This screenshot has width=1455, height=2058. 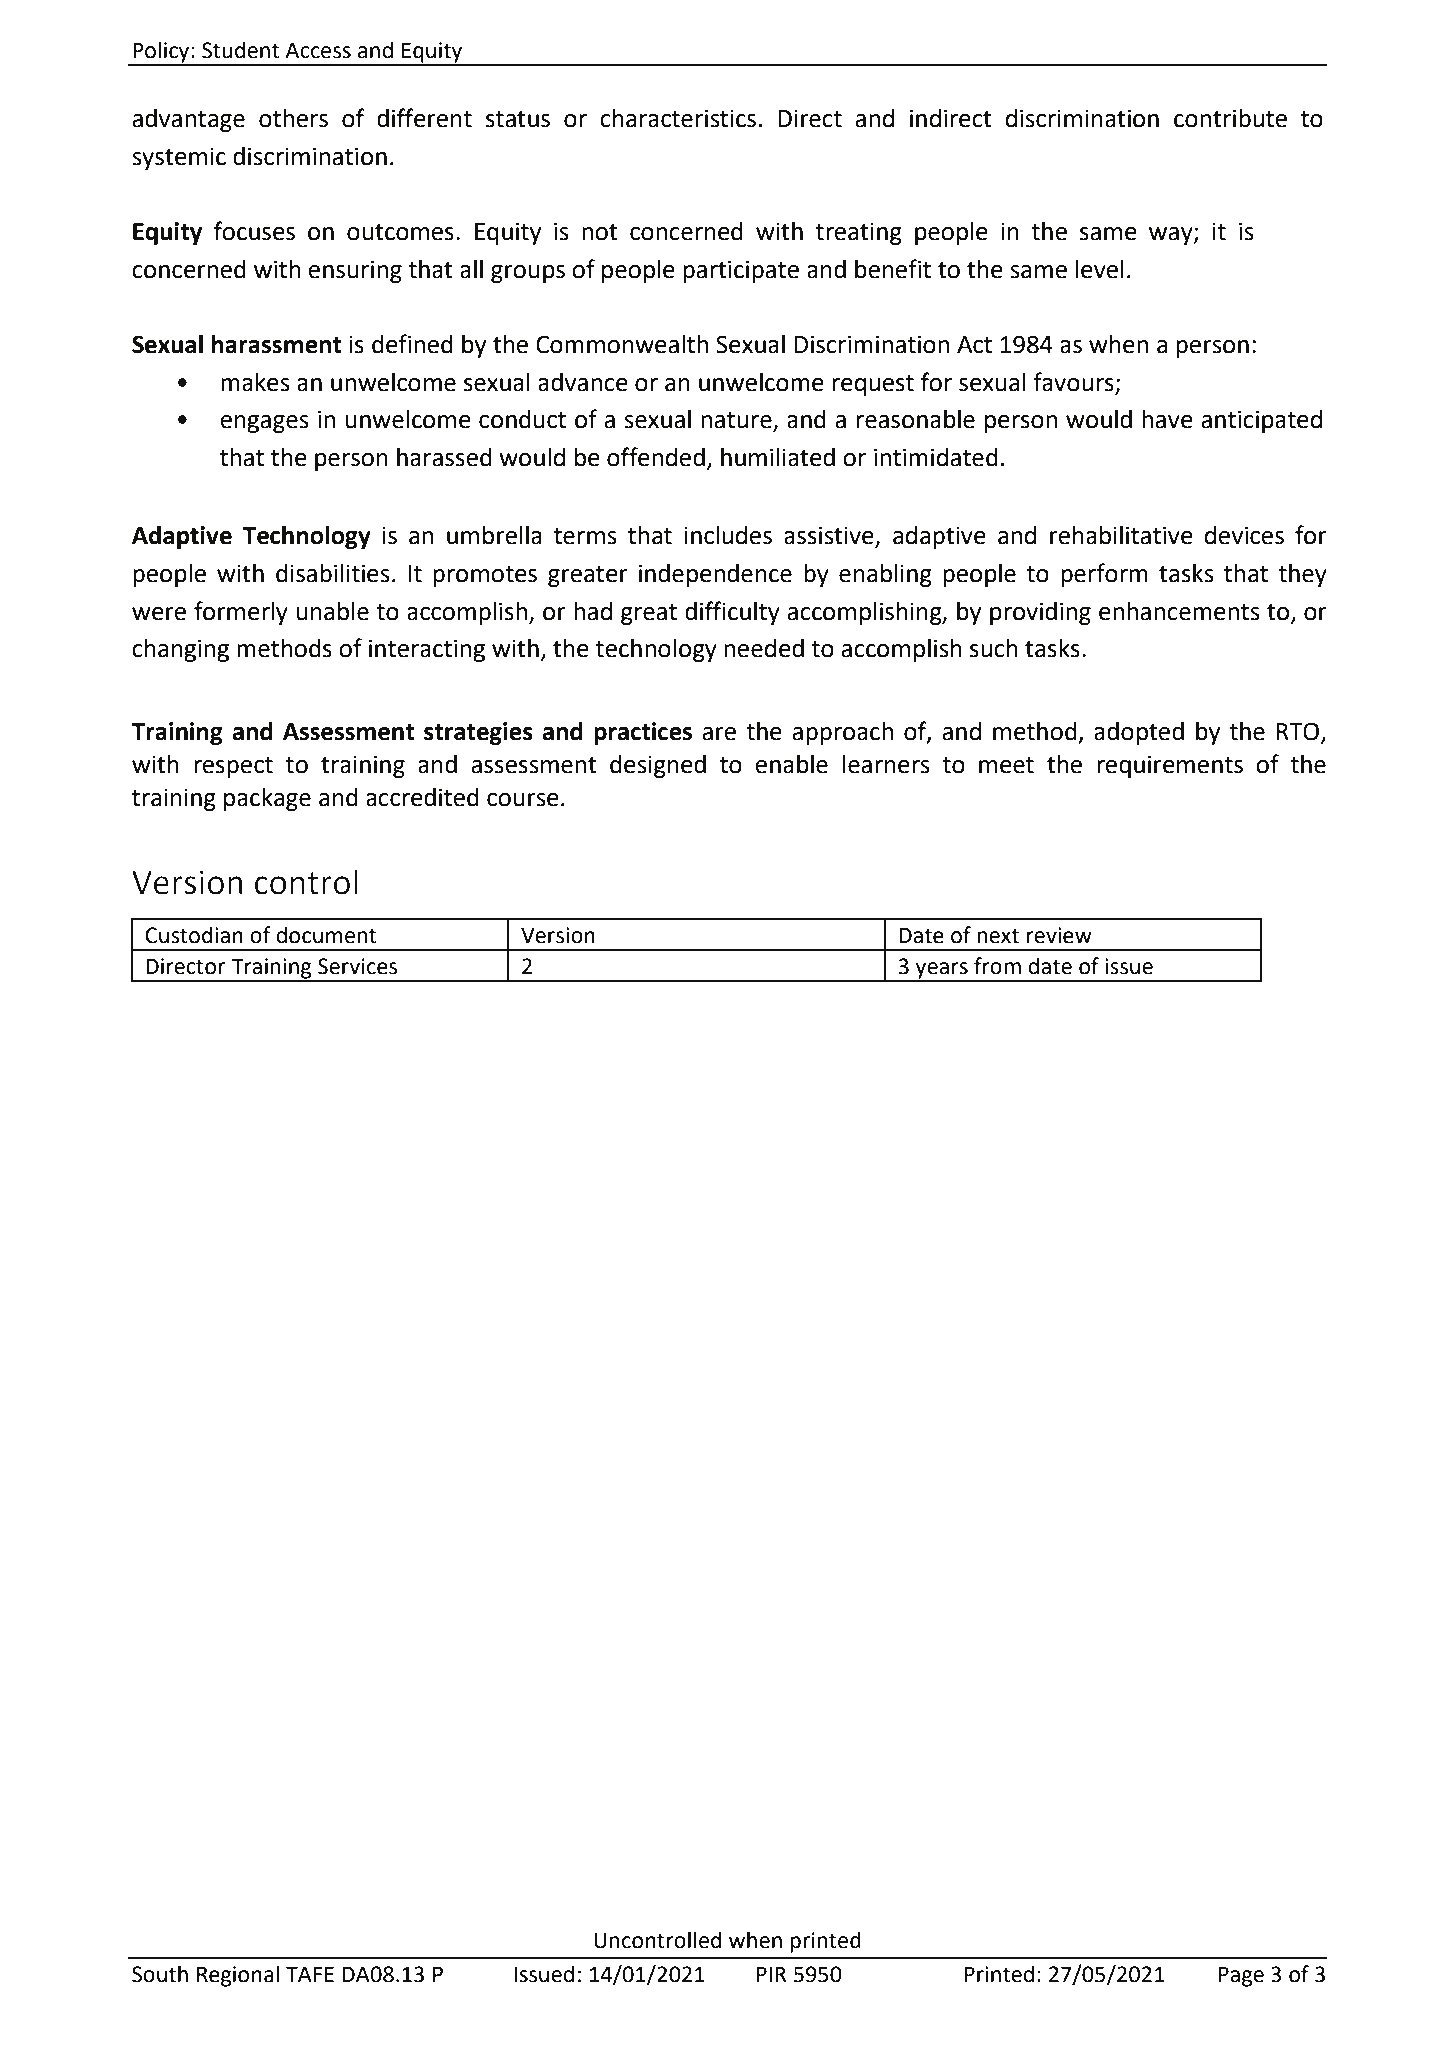 What do you see at coordinates (771, 1974) in the screenshot?
I see `PIR` at bounding box center [771, 1974].
